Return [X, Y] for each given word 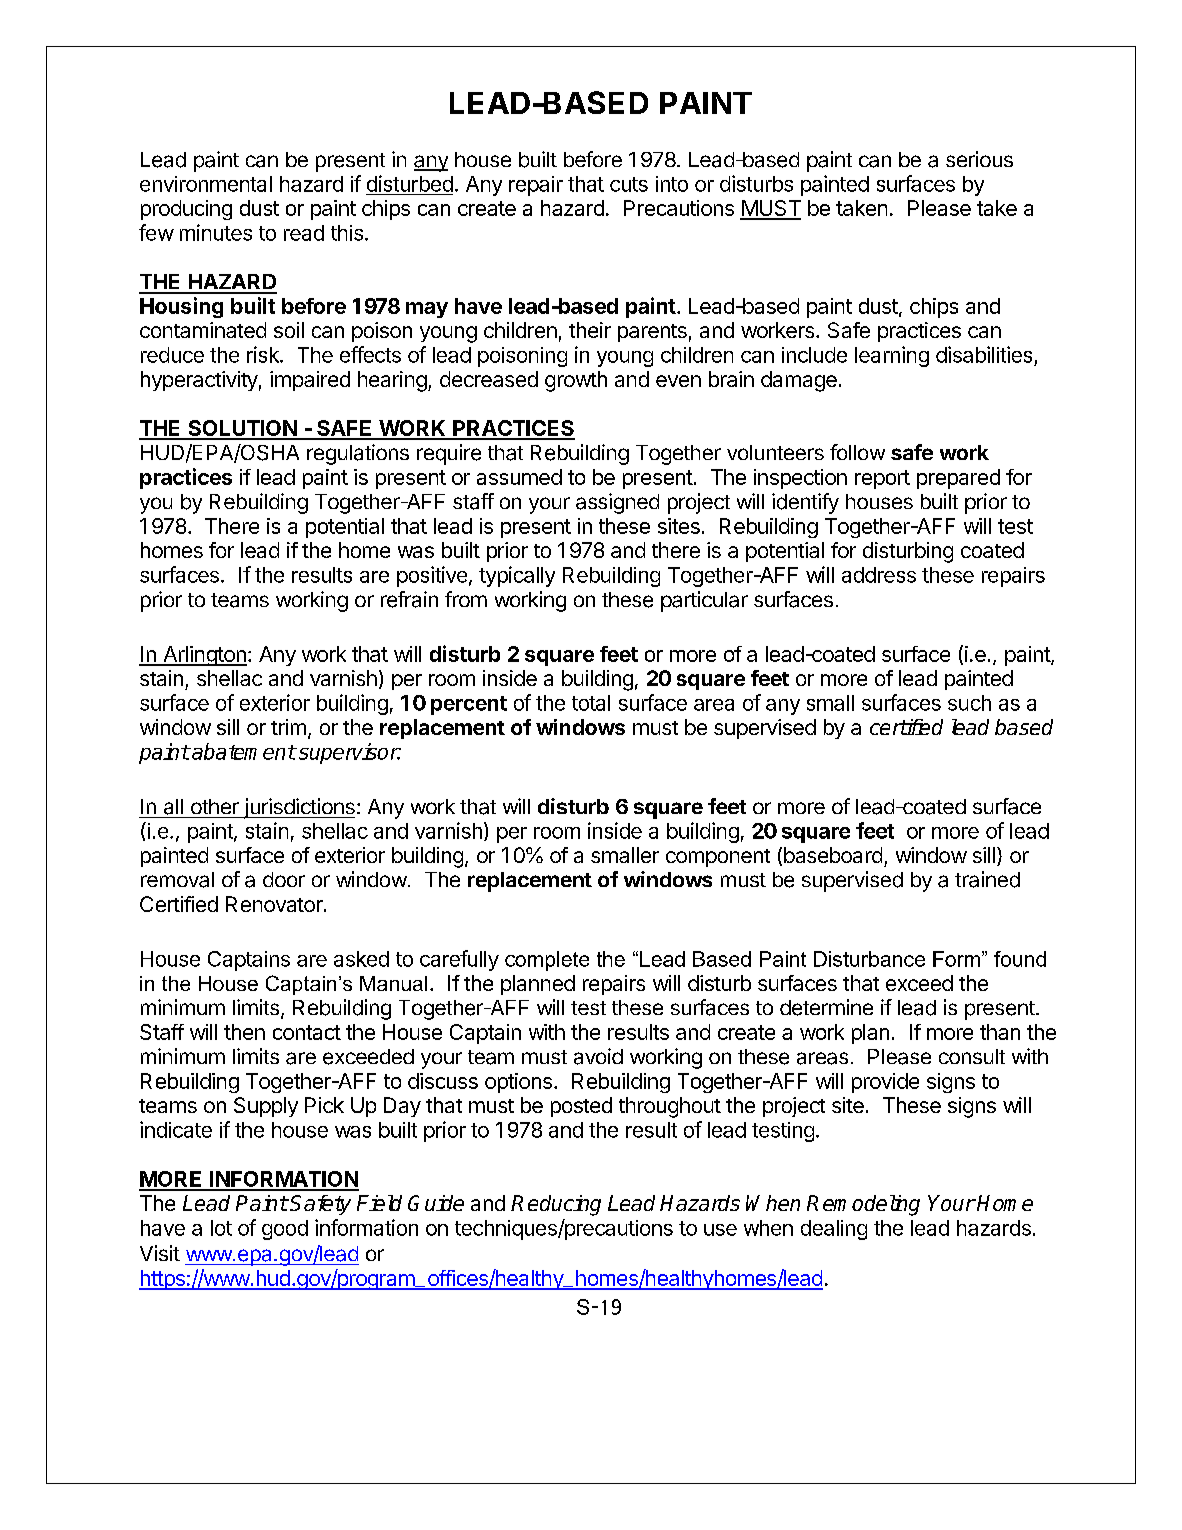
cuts [629, 184]
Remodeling [863, 1205]
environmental [206, 184]
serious [979, 159]
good [285, 1230]
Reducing [556, 1205]
